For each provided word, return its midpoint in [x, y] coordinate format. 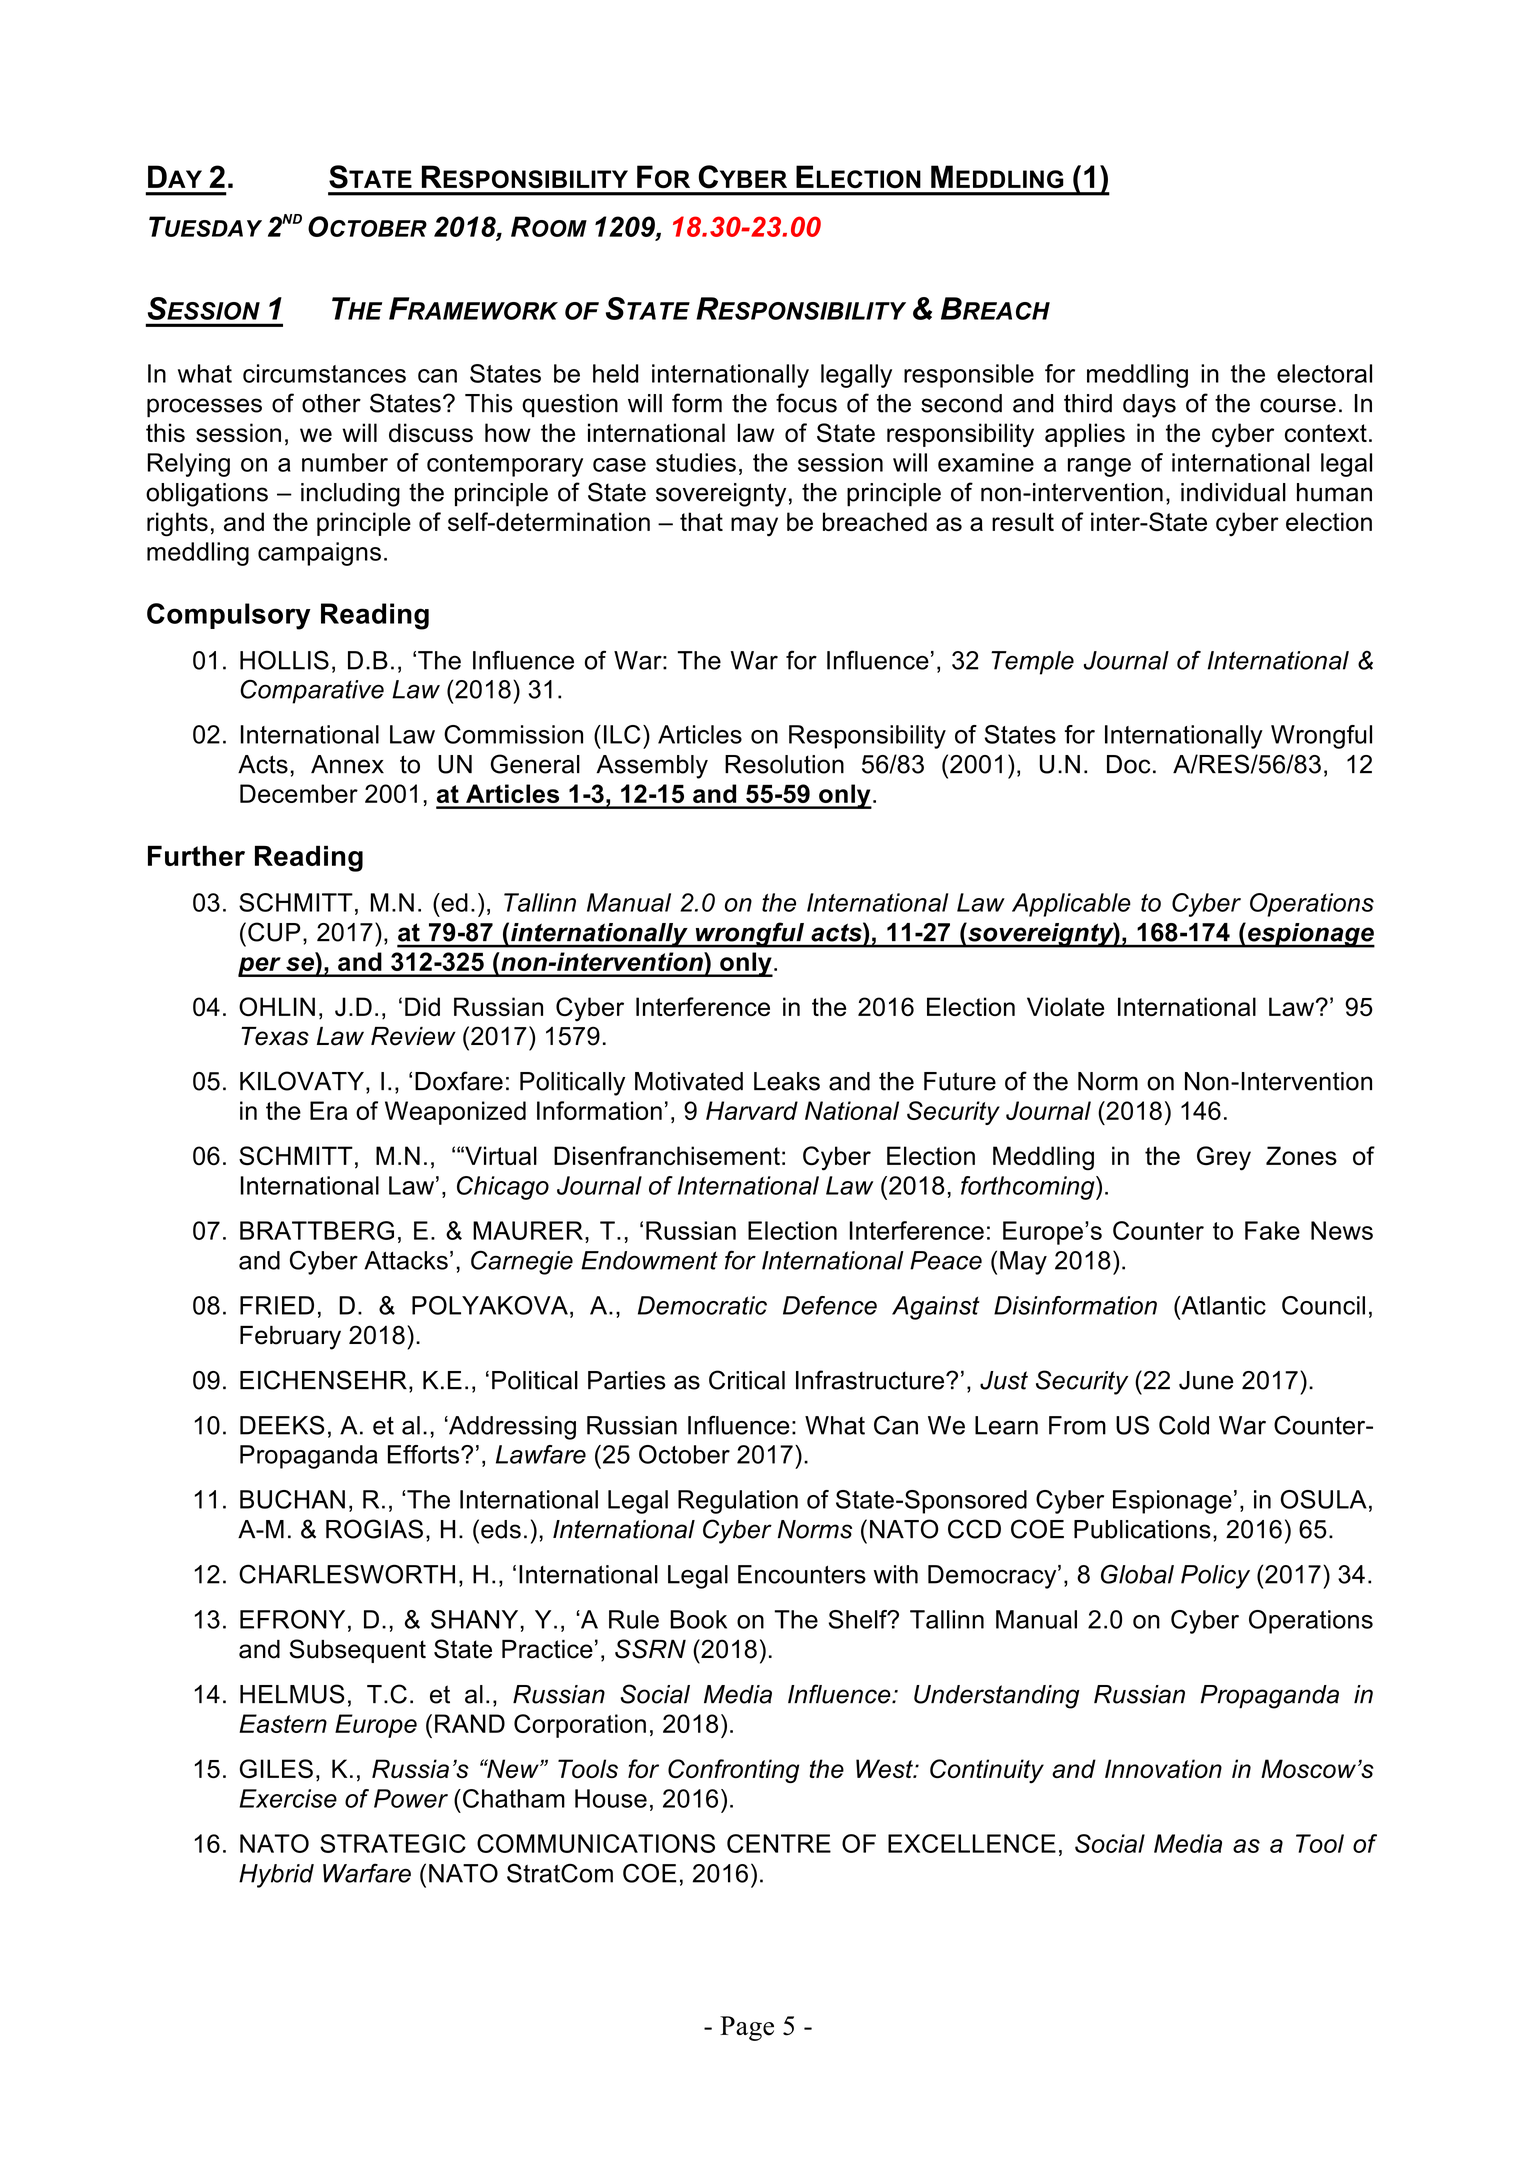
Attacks [406, 1260]
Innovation [1163, 1768]
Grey [1224, 1158]
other [331, 403]
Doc [1128, 764]
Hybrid [276, 1876]
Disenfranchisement [667, 1155]
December [299, 793]
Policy [1215, 1577]
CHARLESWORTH [347, 1574]
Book [699, 1619]
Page [747, 2028]
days [1149, 406]
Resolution [784, 764]
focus [806, 403]
